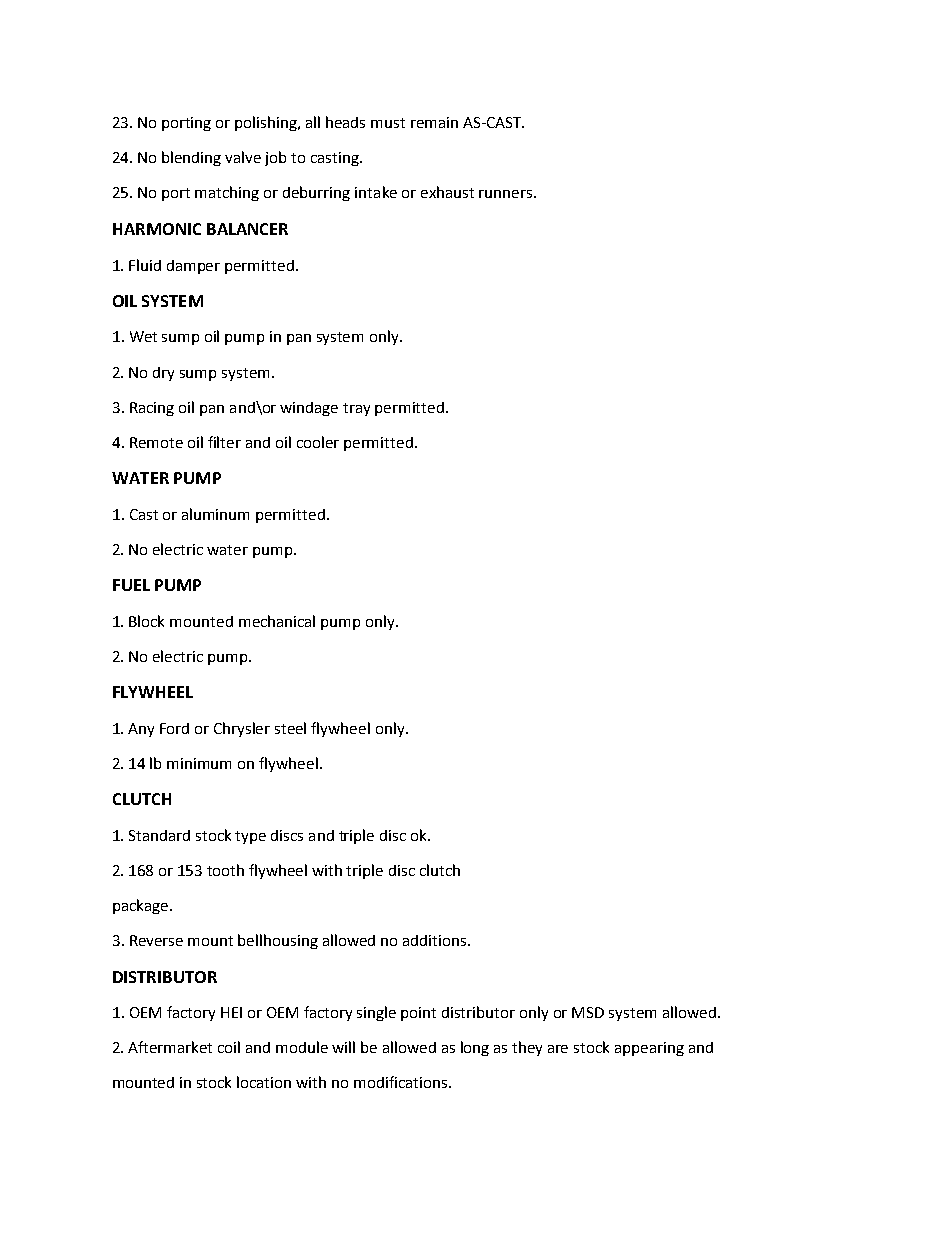 The width and height of the screenshot is (952, 1233). What do you see at coordinates (588, 1012) in the screenshot?
I see `MSD` at bounding box center [588, 1012].
